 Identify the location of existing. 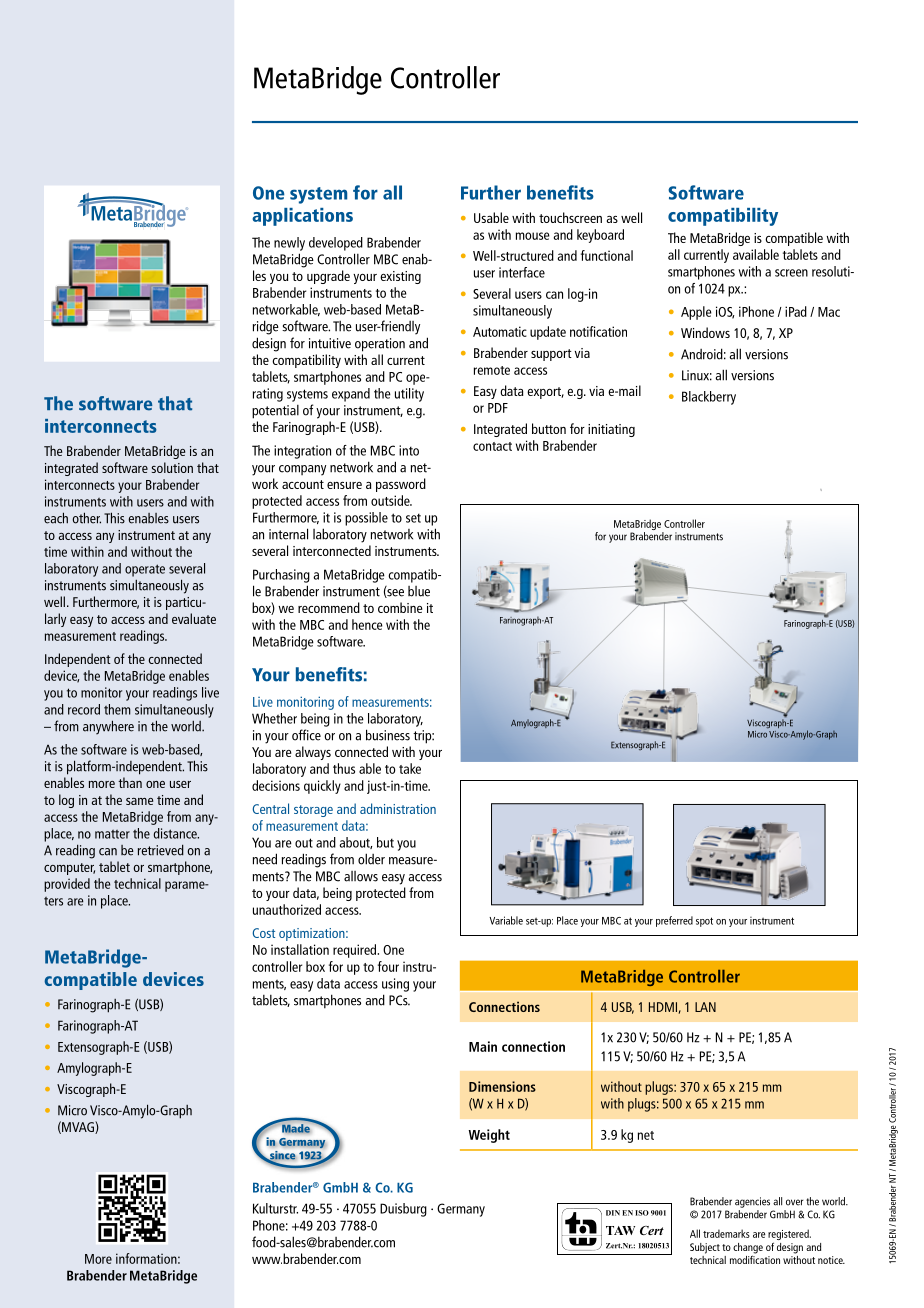
(400, 277).
